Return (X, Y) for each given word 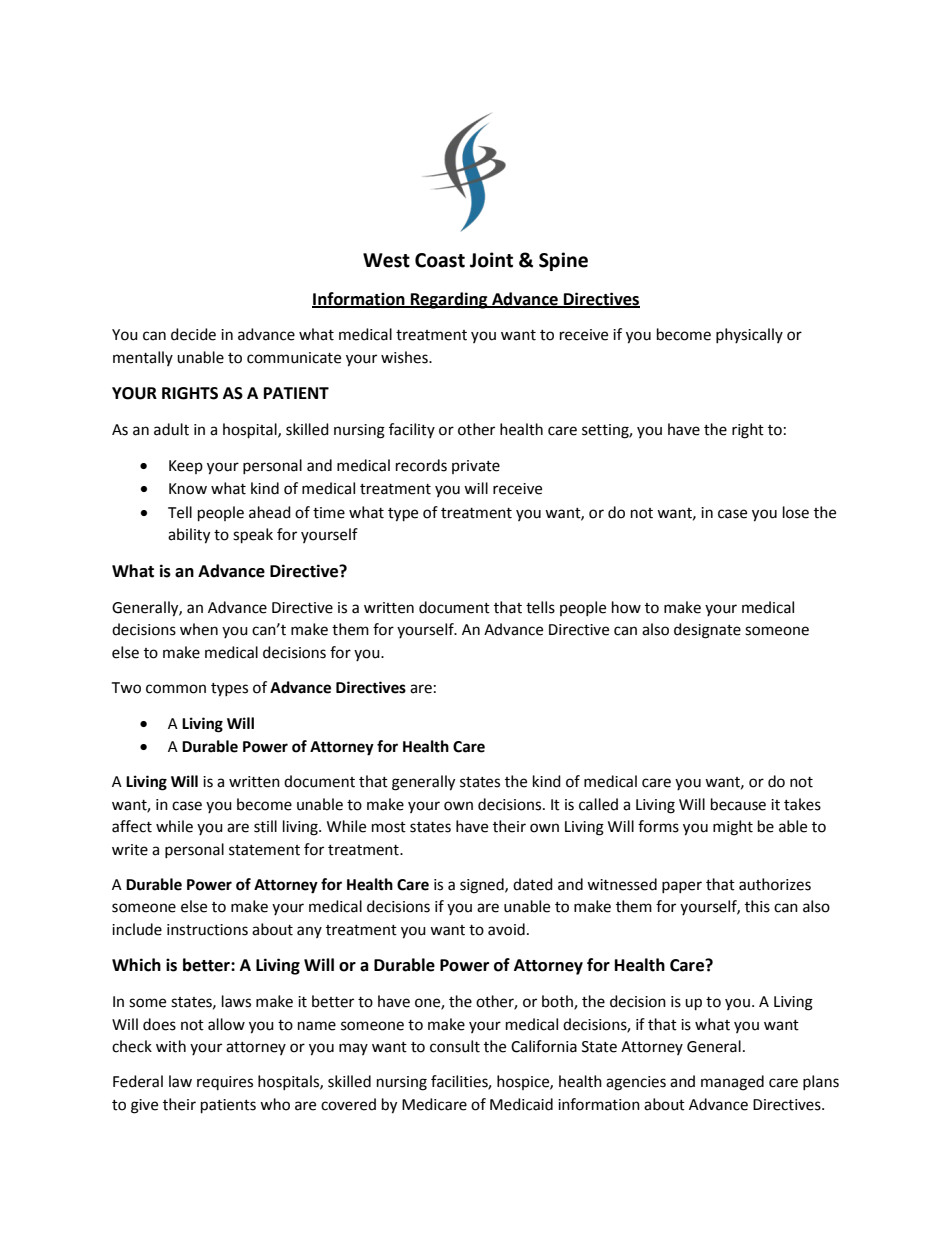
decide (193, 334)
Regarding (449, 300)
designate (707, 631)
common (176, 689)
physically (749, 335)
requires (225, 1083)
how (626, 607)
